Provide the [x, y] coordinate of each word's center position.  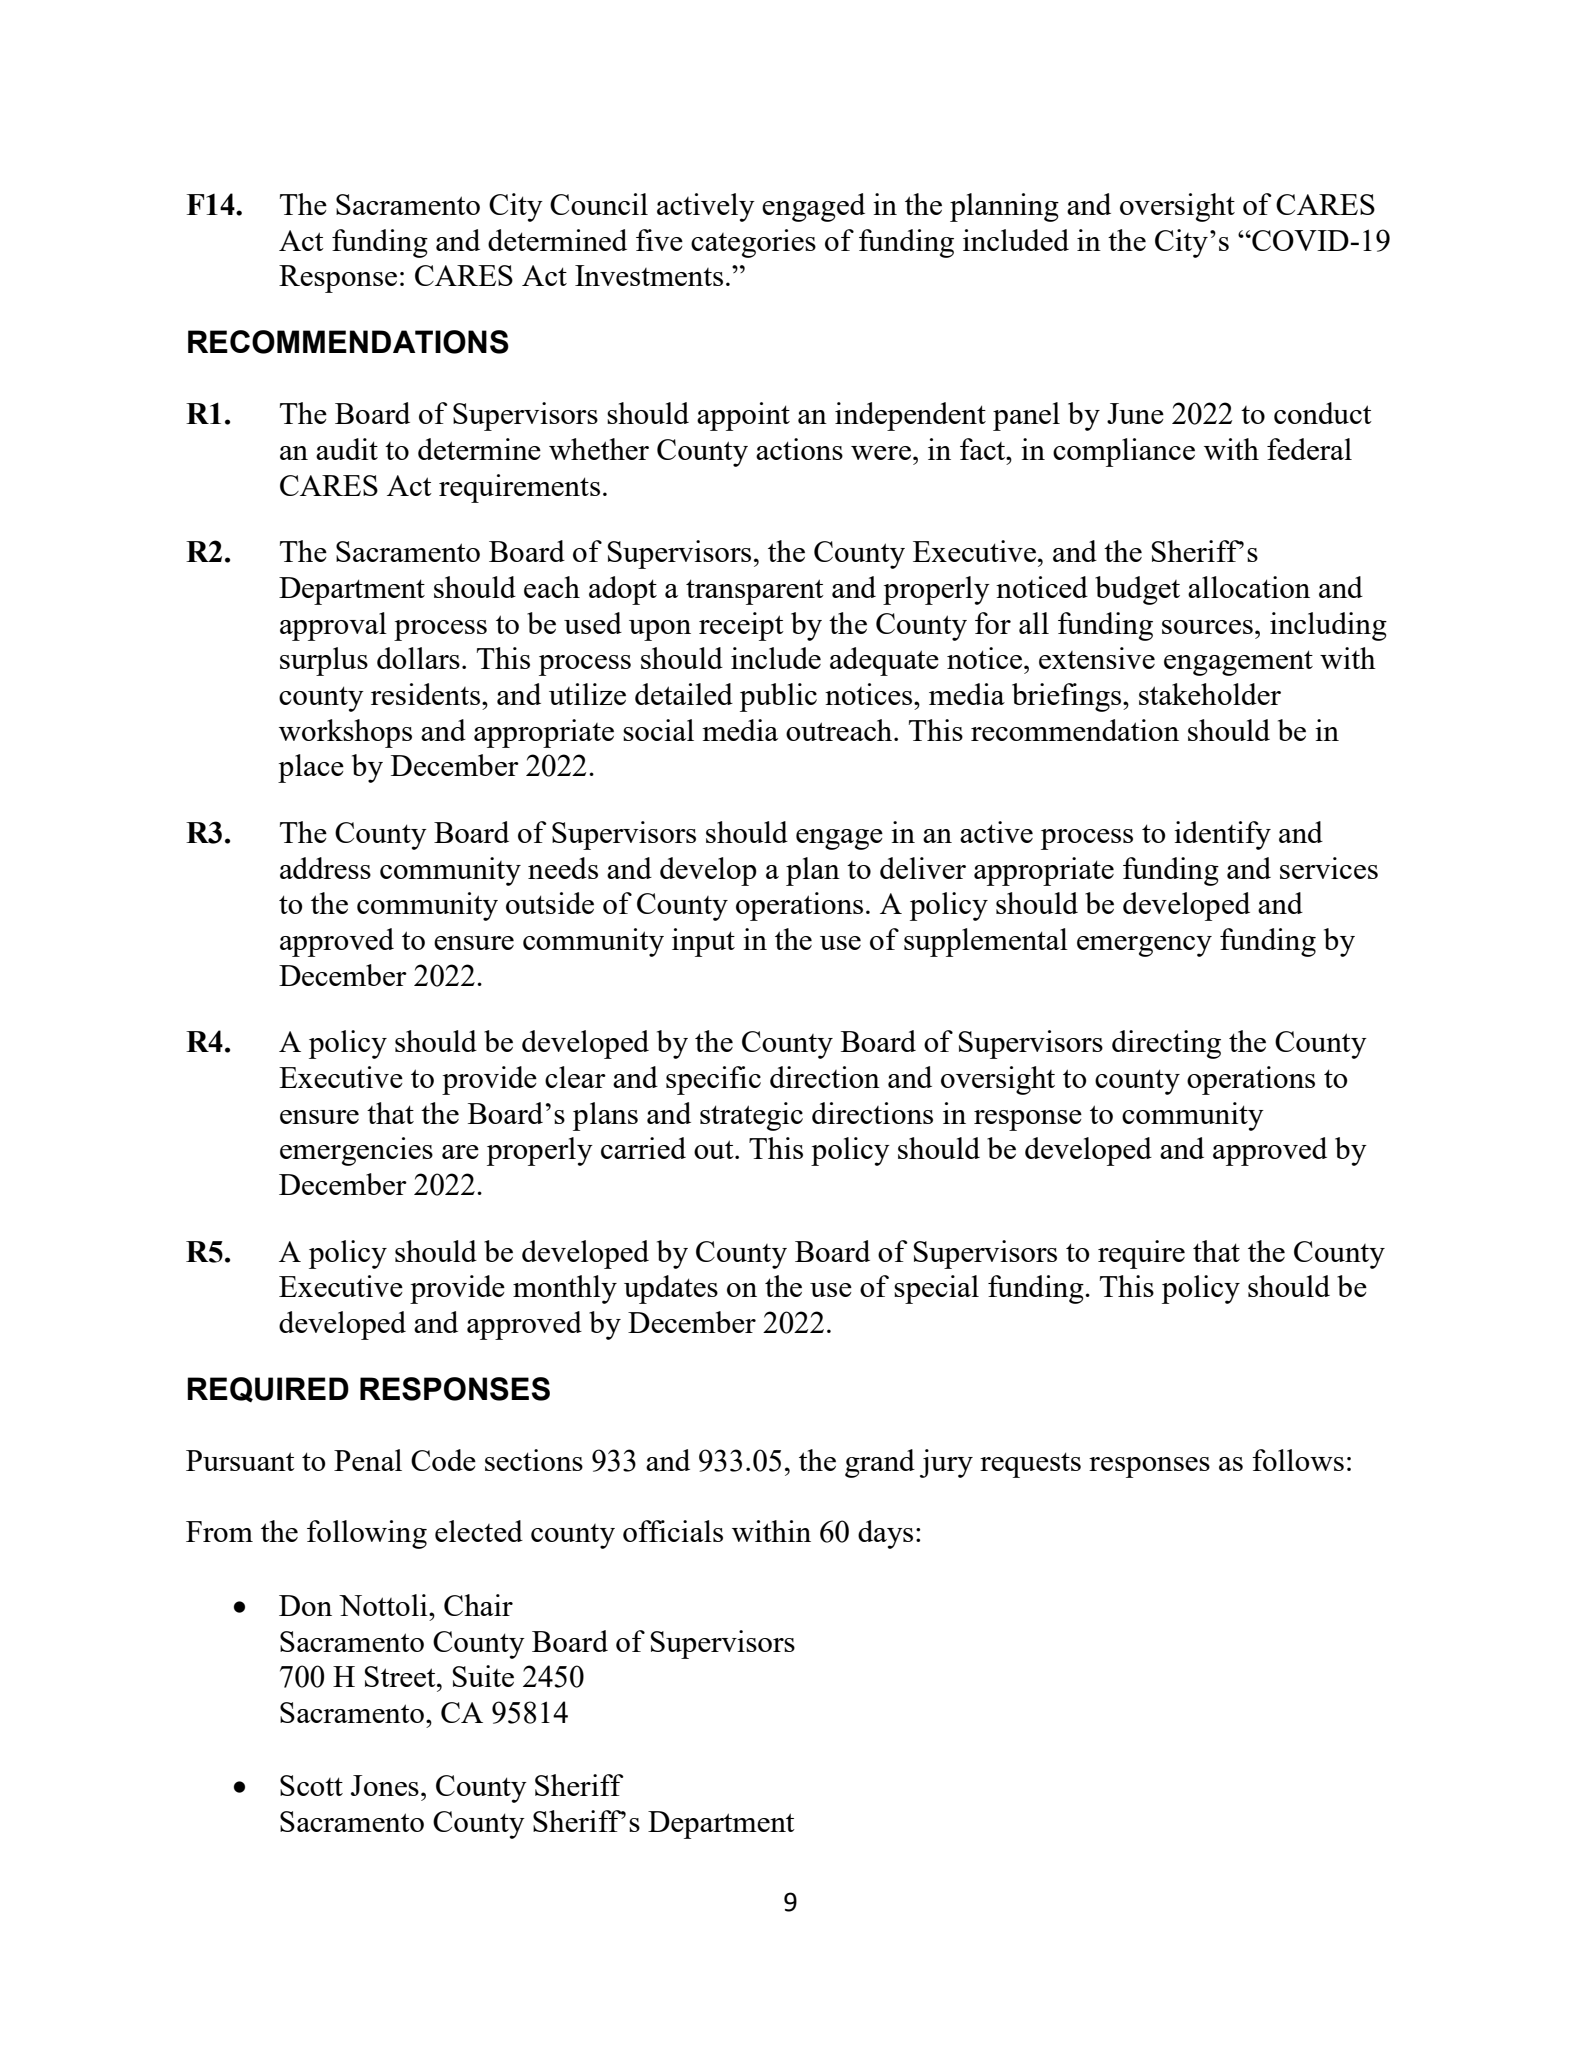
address [325, 868]
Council [599, 204]
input [703, 942]
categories [753, 243]
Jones [385, 1785]
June [1135, 413]
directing [1166, 1044]
